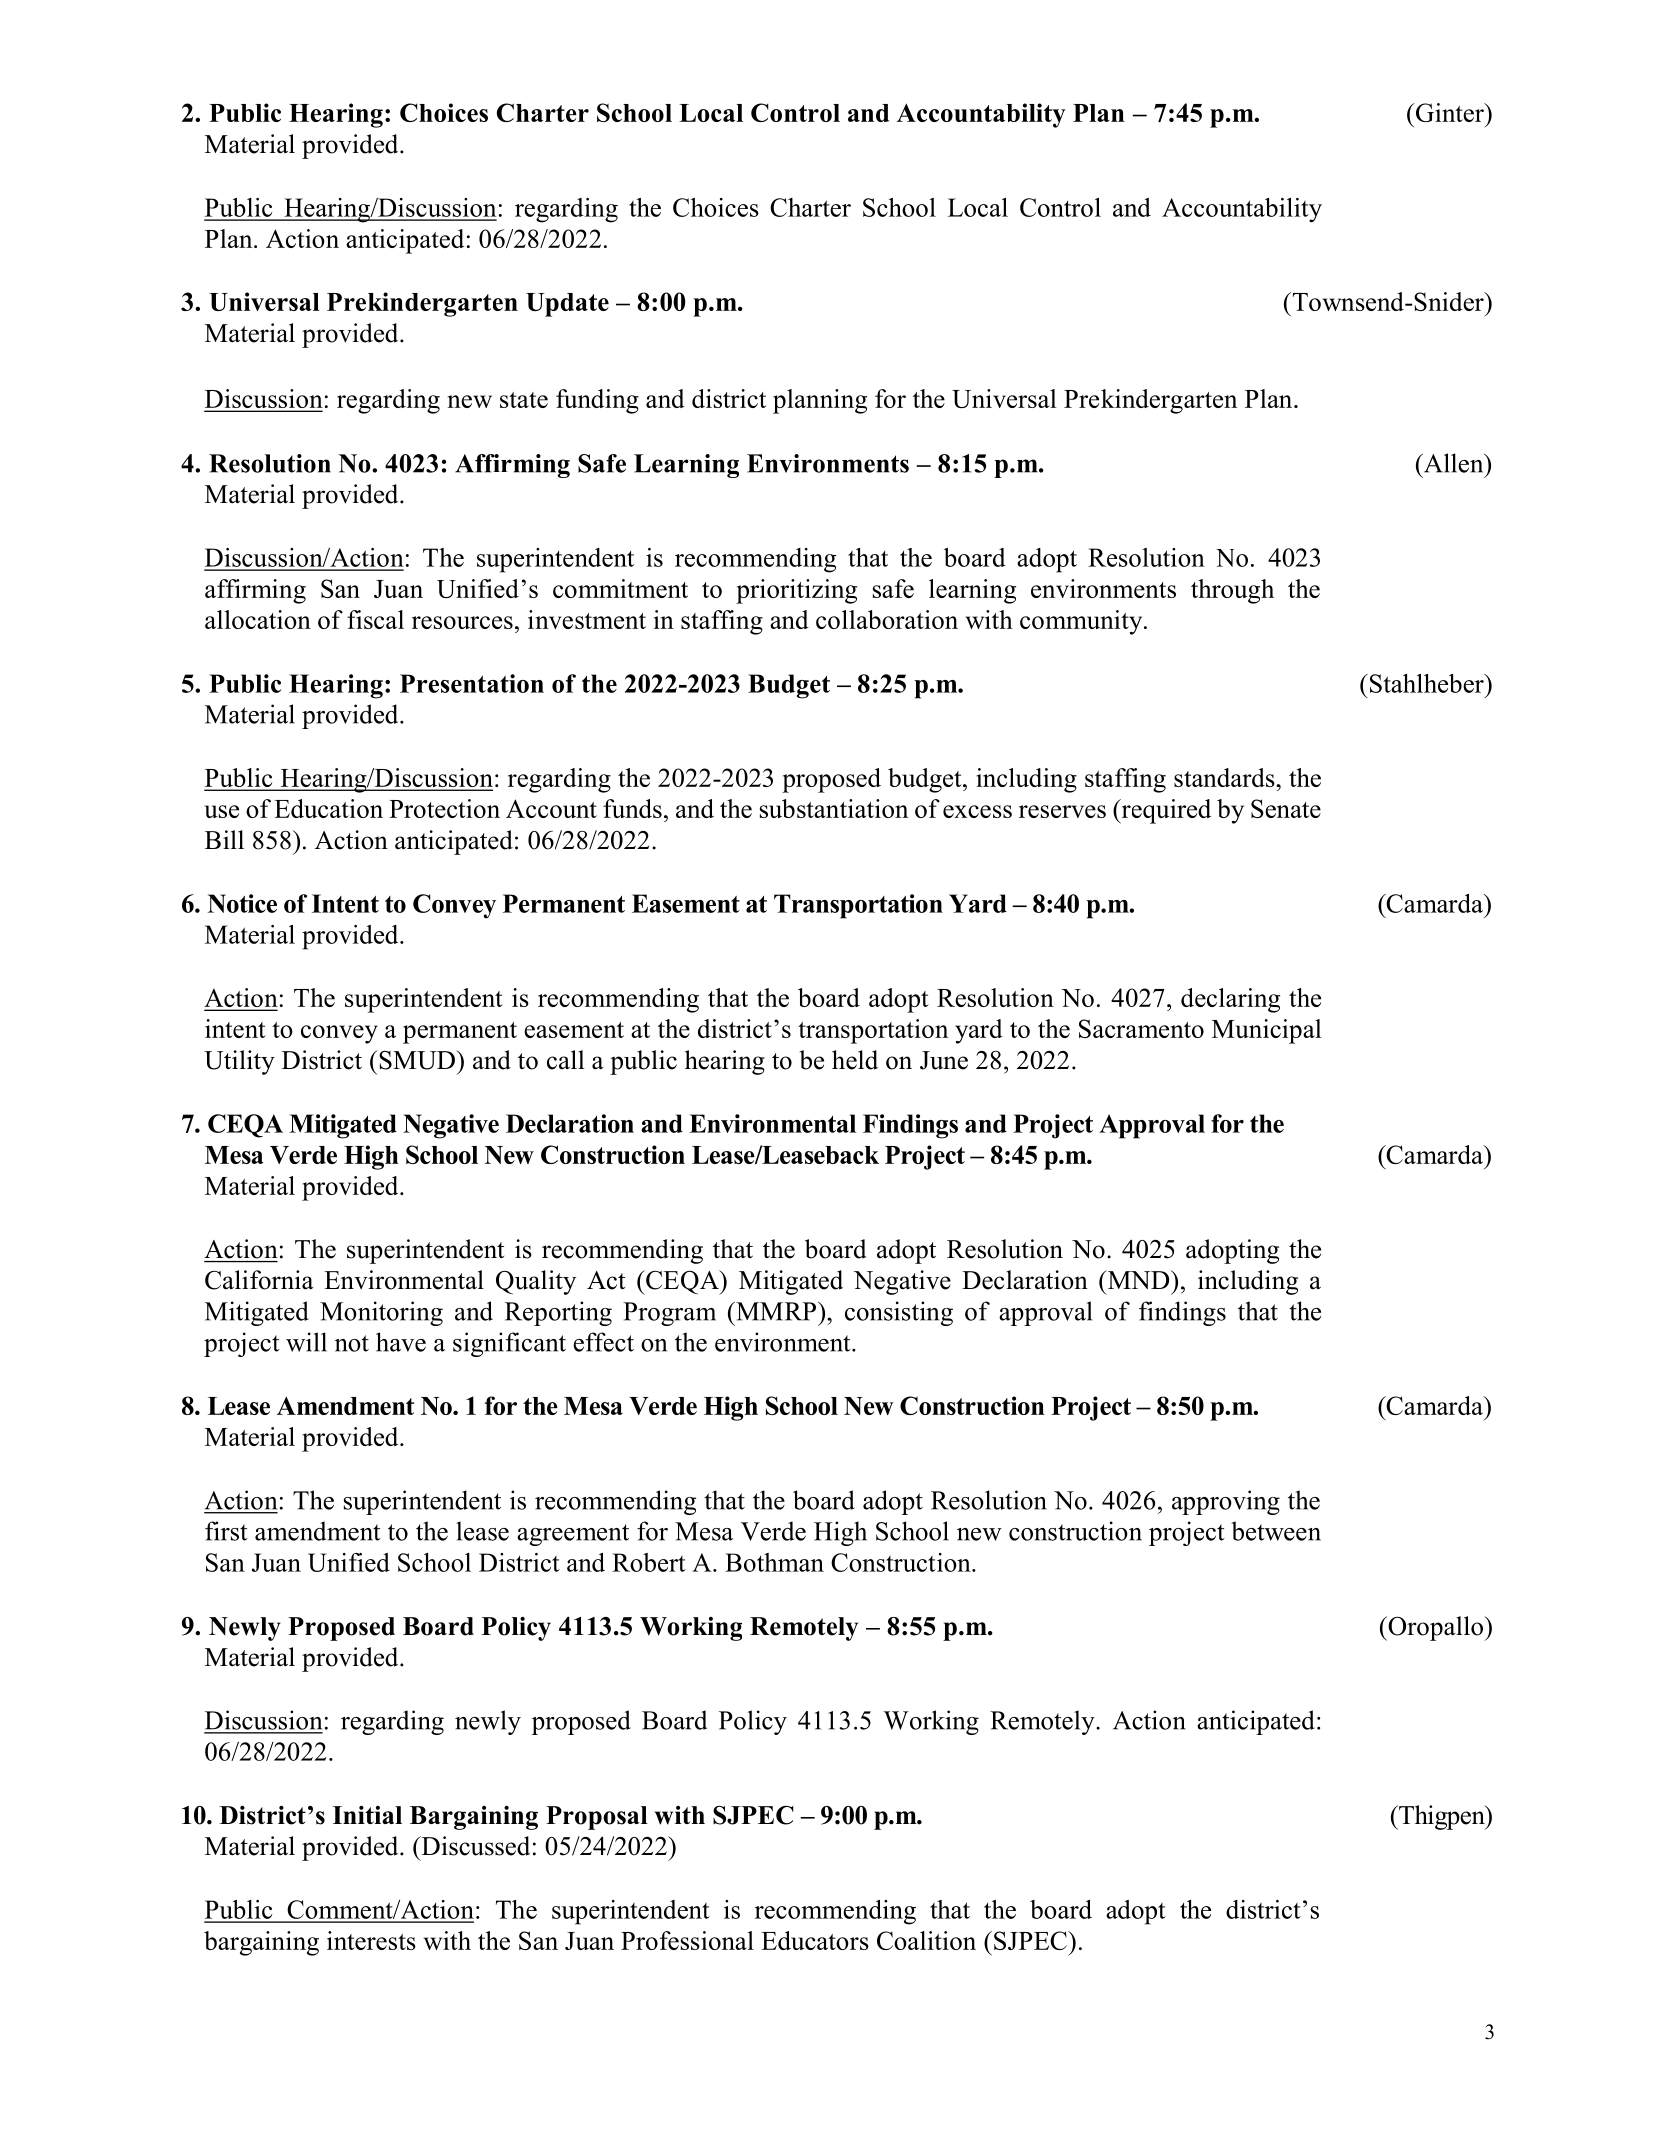  What do you see at coordinates (1450, 112) in the image?
I see `Ginter` at bounding box center [1450, 112].
